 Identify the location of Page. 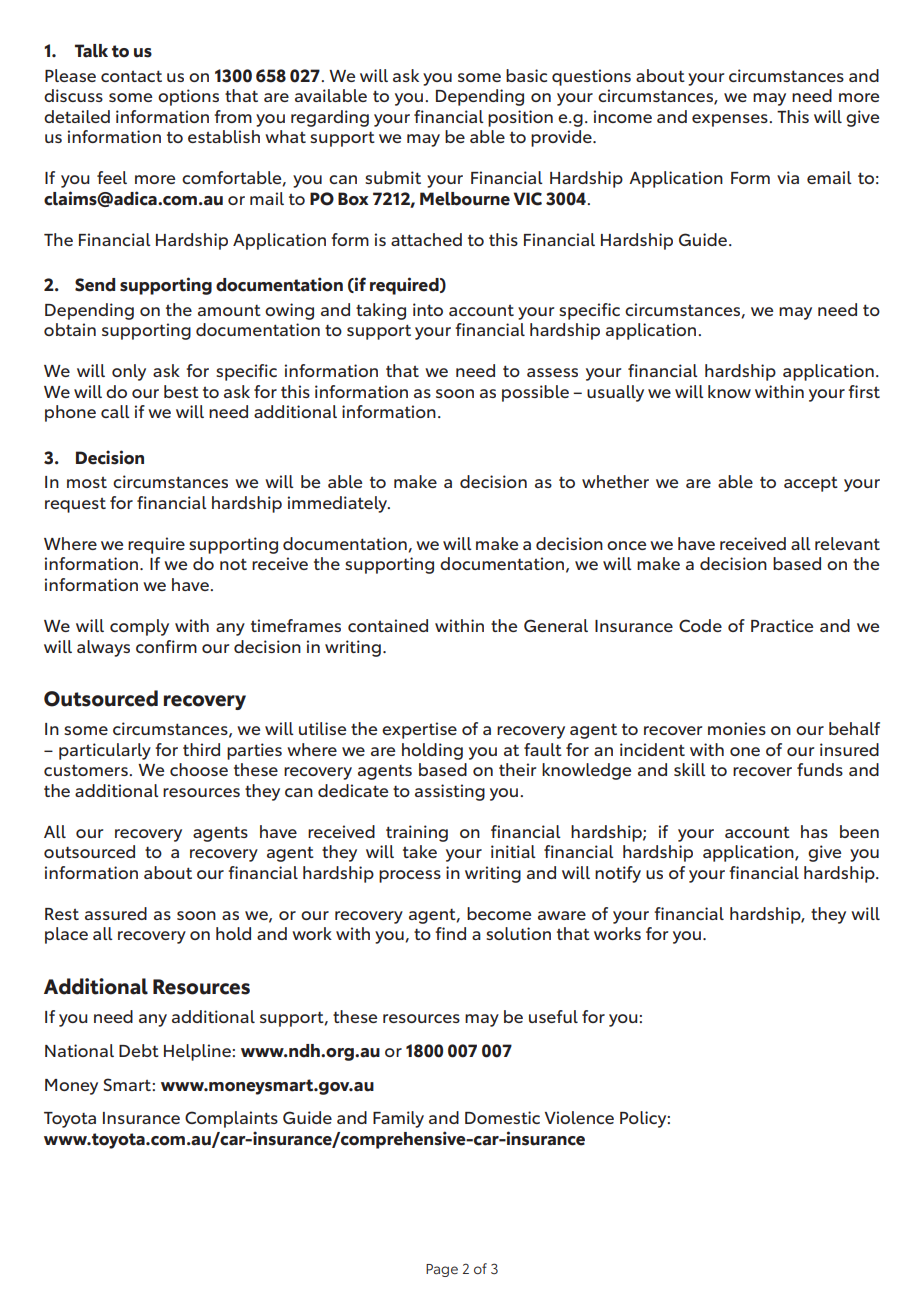
(442, 1270).
